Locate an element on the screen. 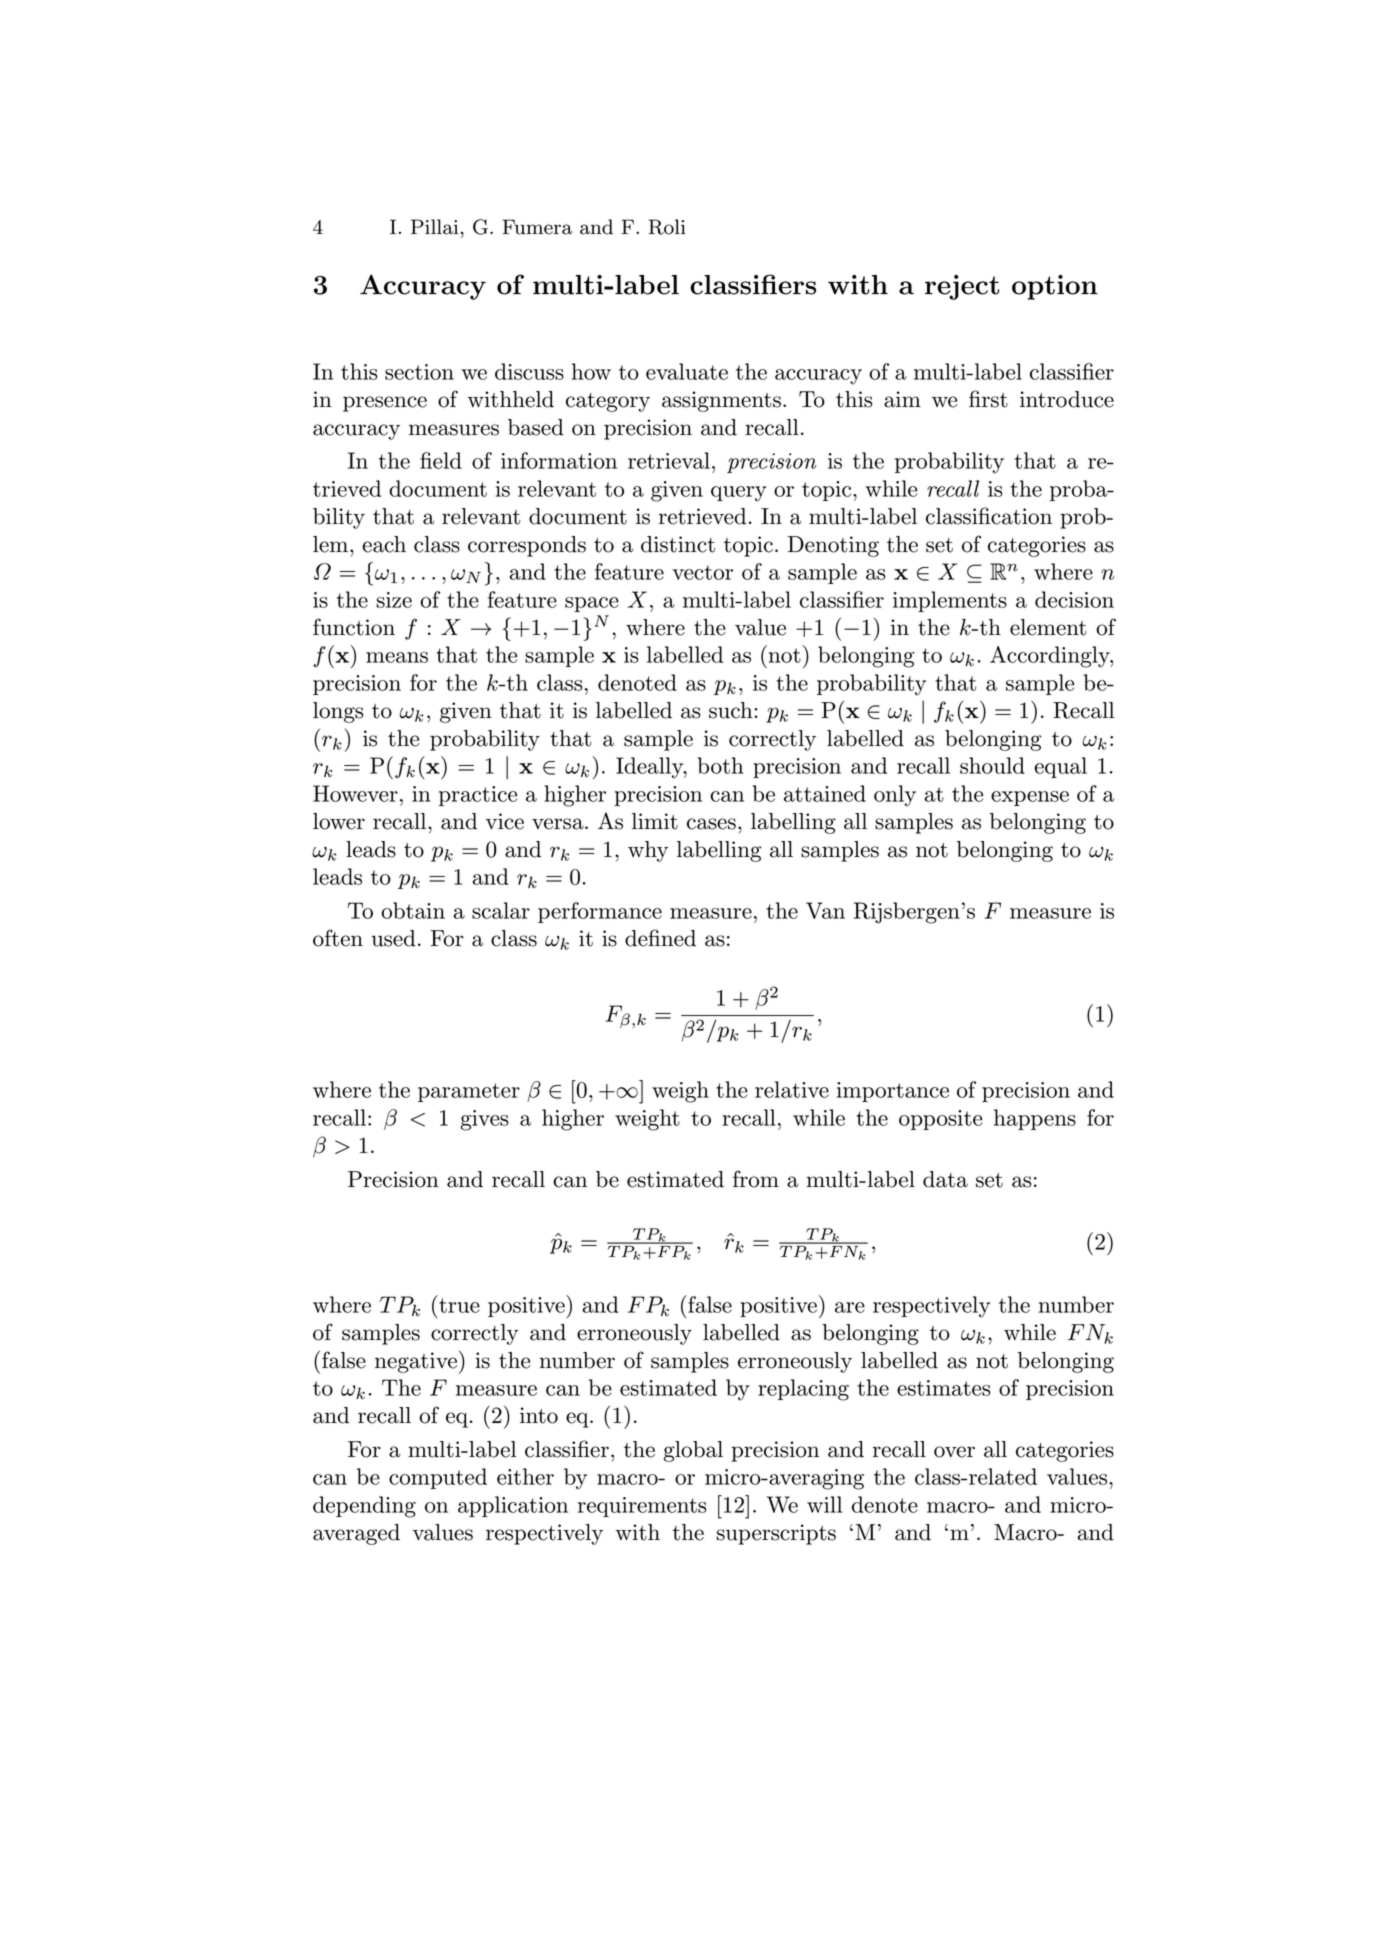 This screenshot has height=1953, width=1381. reject is located at coordinates (962, 287).
